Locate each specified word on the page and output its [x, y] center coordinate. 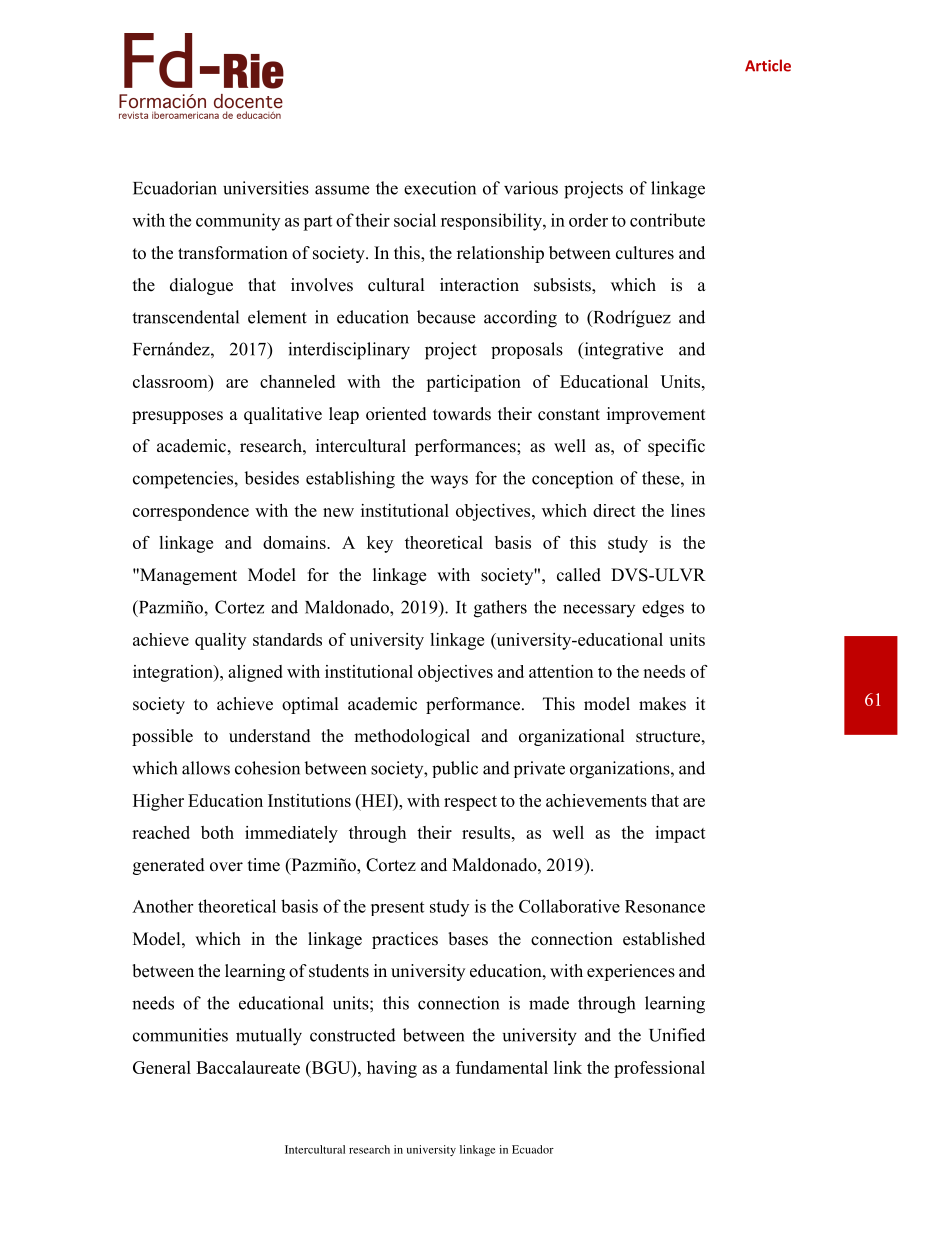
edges [663, 609]
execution [440, 188]
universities [266, 188]
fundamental [502, 1067]
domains [295, 542]
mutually [269, 1037]
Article [768, 65]
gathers [500, 609]
